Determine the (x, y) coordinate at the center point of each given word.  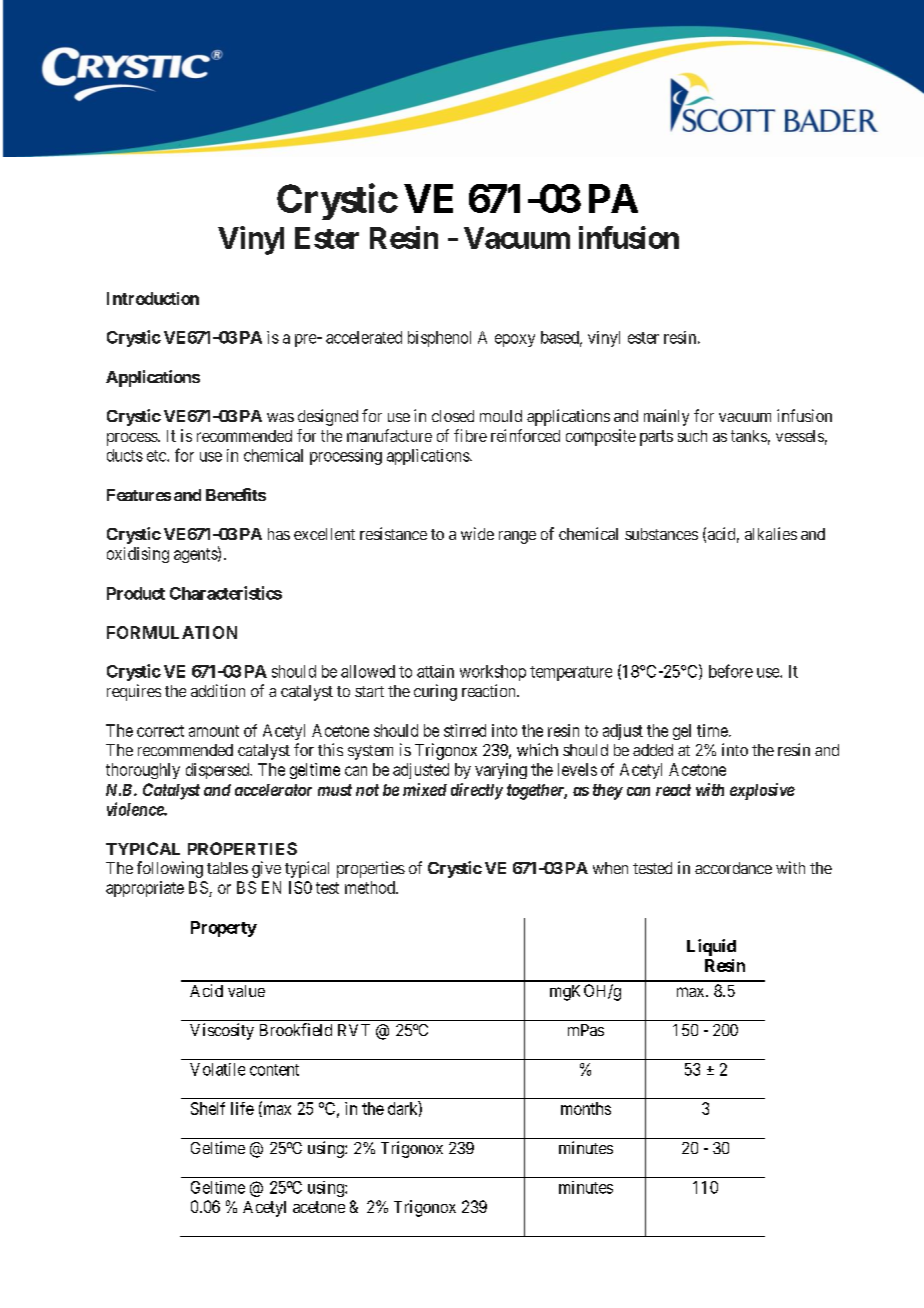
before (731, 671)
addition (218, 690)
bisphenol (439, 339)
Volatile (217, 1069)
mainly (666, 417)
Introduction (153, 298)
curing (435, 692)
